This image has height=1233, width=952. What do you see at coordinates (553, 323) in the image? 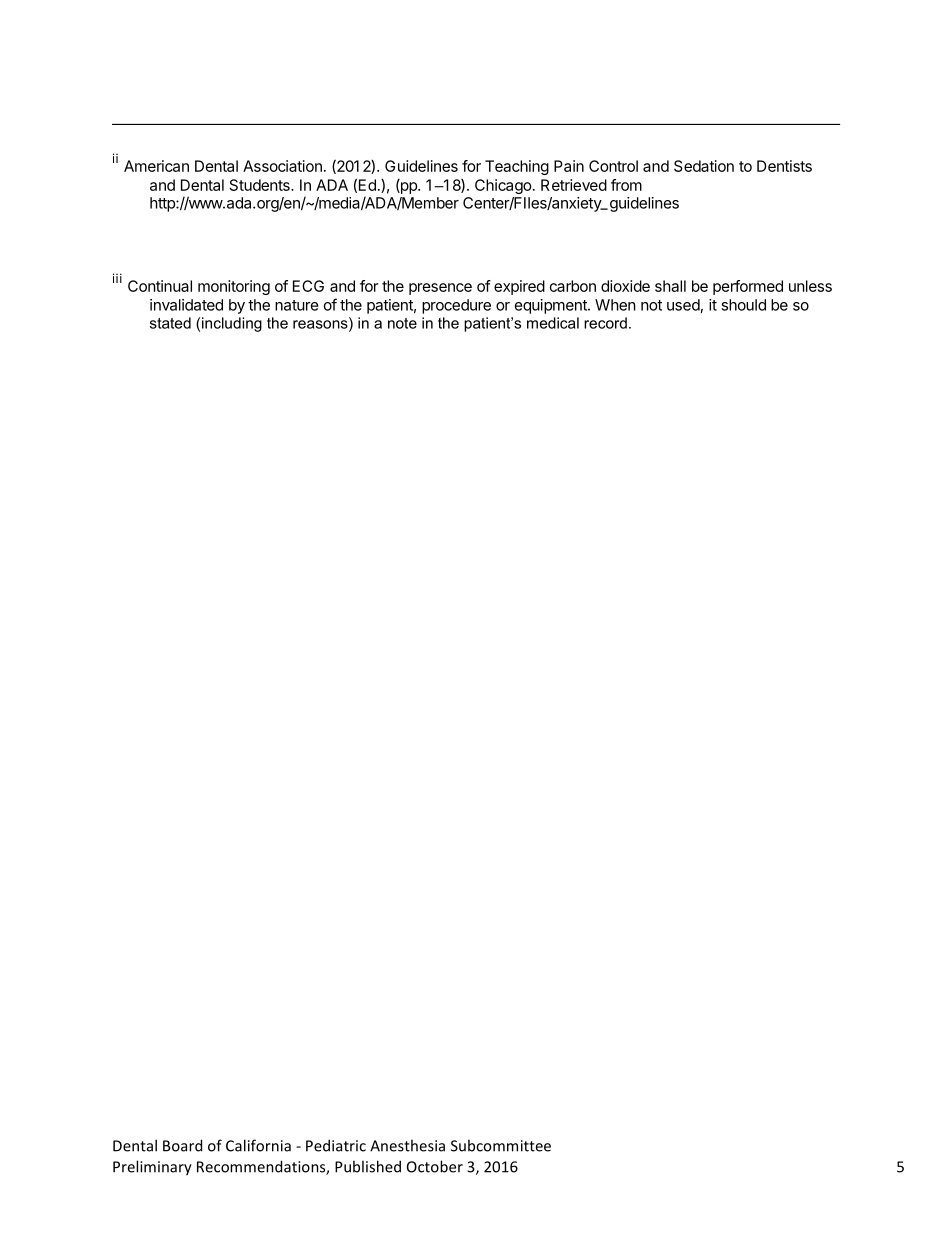
I see `medical` at bounding box center [553, 323].
